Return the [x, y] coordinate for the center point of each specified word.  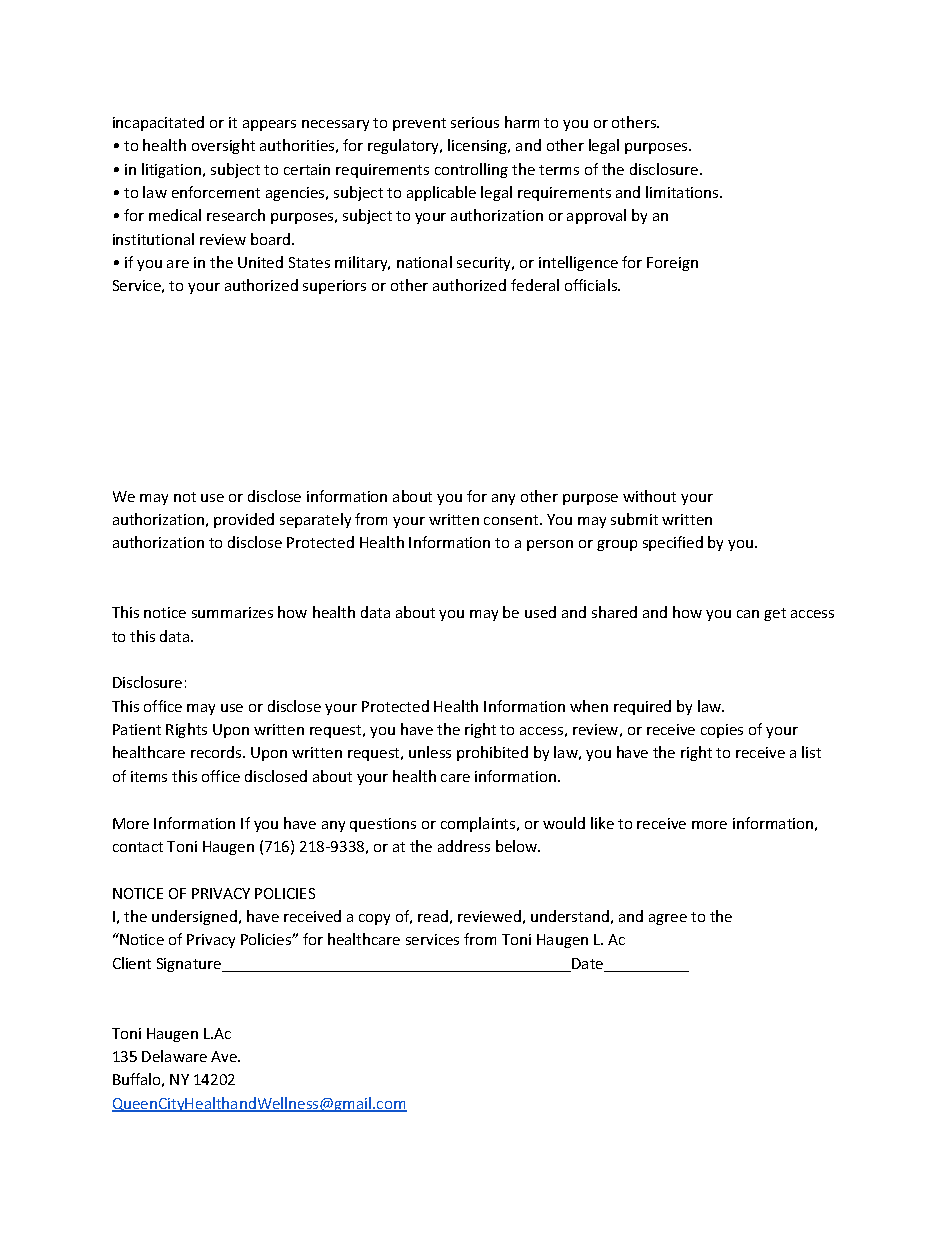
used [540, 612]
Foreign [672, 264]
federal [535, 285]
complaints [479, 824]
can [748, 614]
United [260, 262]
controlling [471, 170]
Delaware [174, 1056]
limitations [683, 192]
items [149, 776]
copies [722, 731]
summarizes [232, 612]
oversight [223, 146]
